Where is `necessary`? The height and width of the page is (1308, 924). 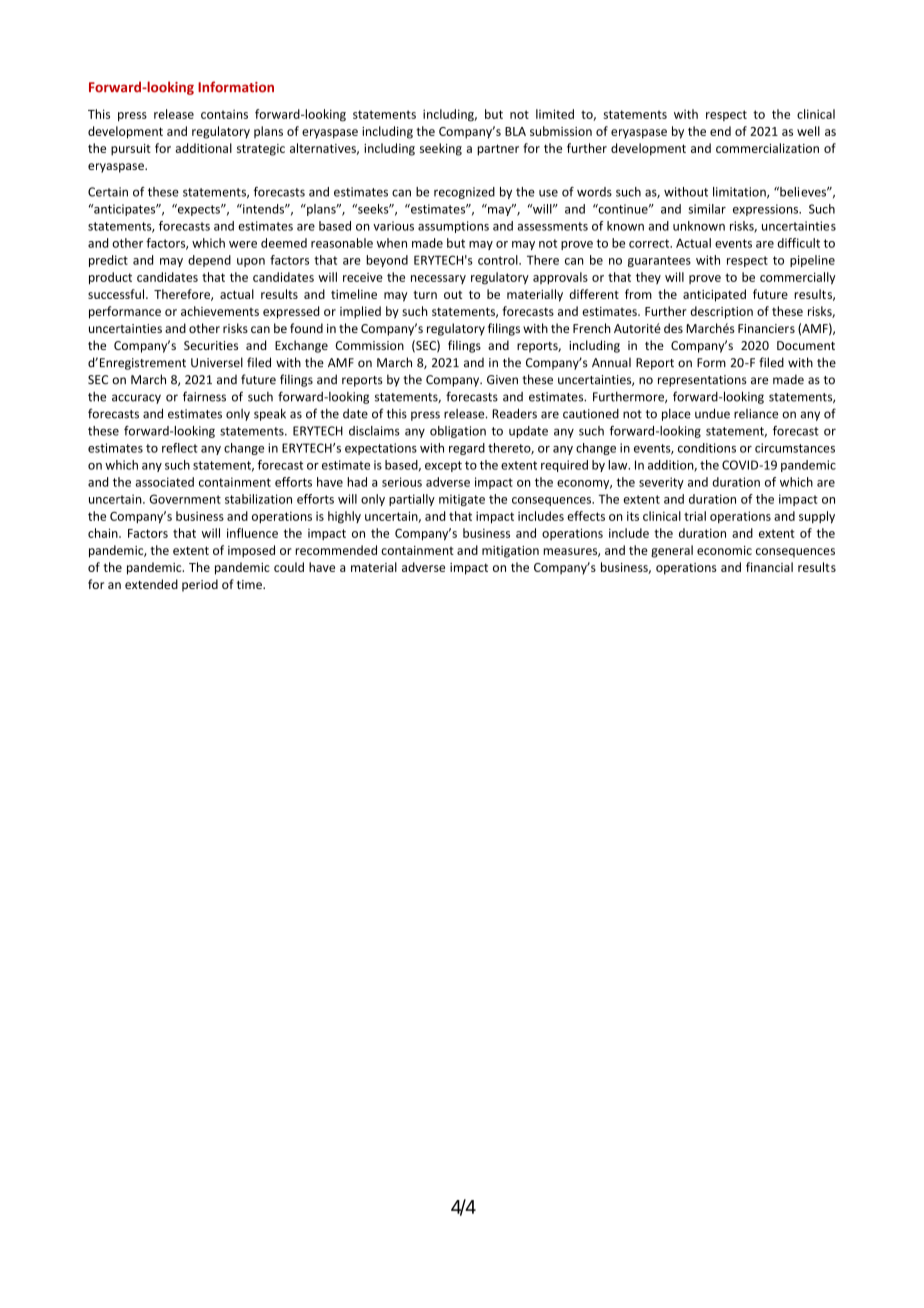 necessary is located at coordinates (438, 279).
